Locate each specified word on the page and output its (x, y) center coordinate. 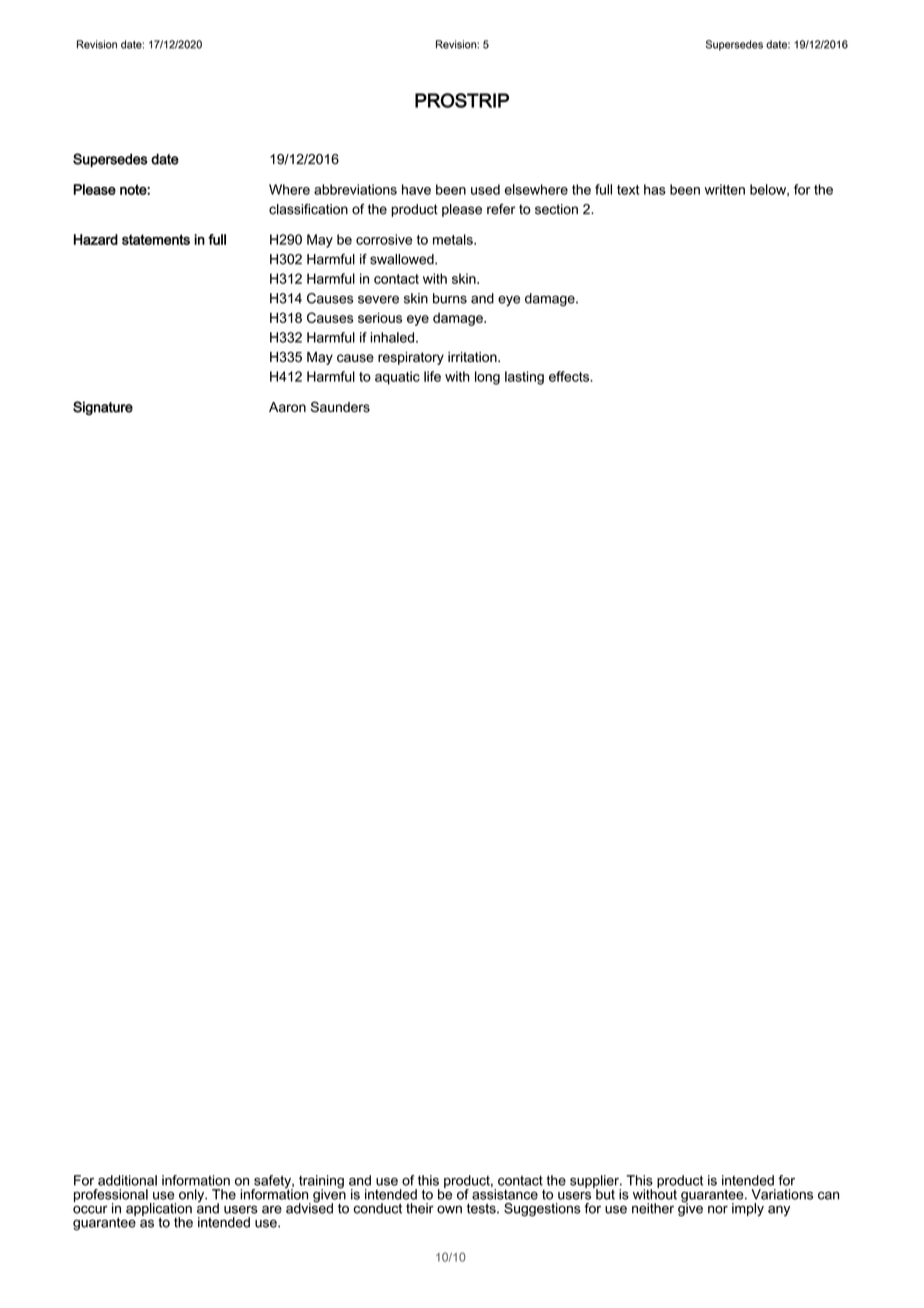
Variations (782, 1194)
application (159, 1210)
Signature (103, 408)
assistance (505, 1194)
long (487, 378)
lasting (524, 378)
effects (570, 376)
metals (454, 239)
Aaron (287, 407)
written (725, 189)
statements (156, 239)
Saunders (340, 407)
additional (127, 1180)
